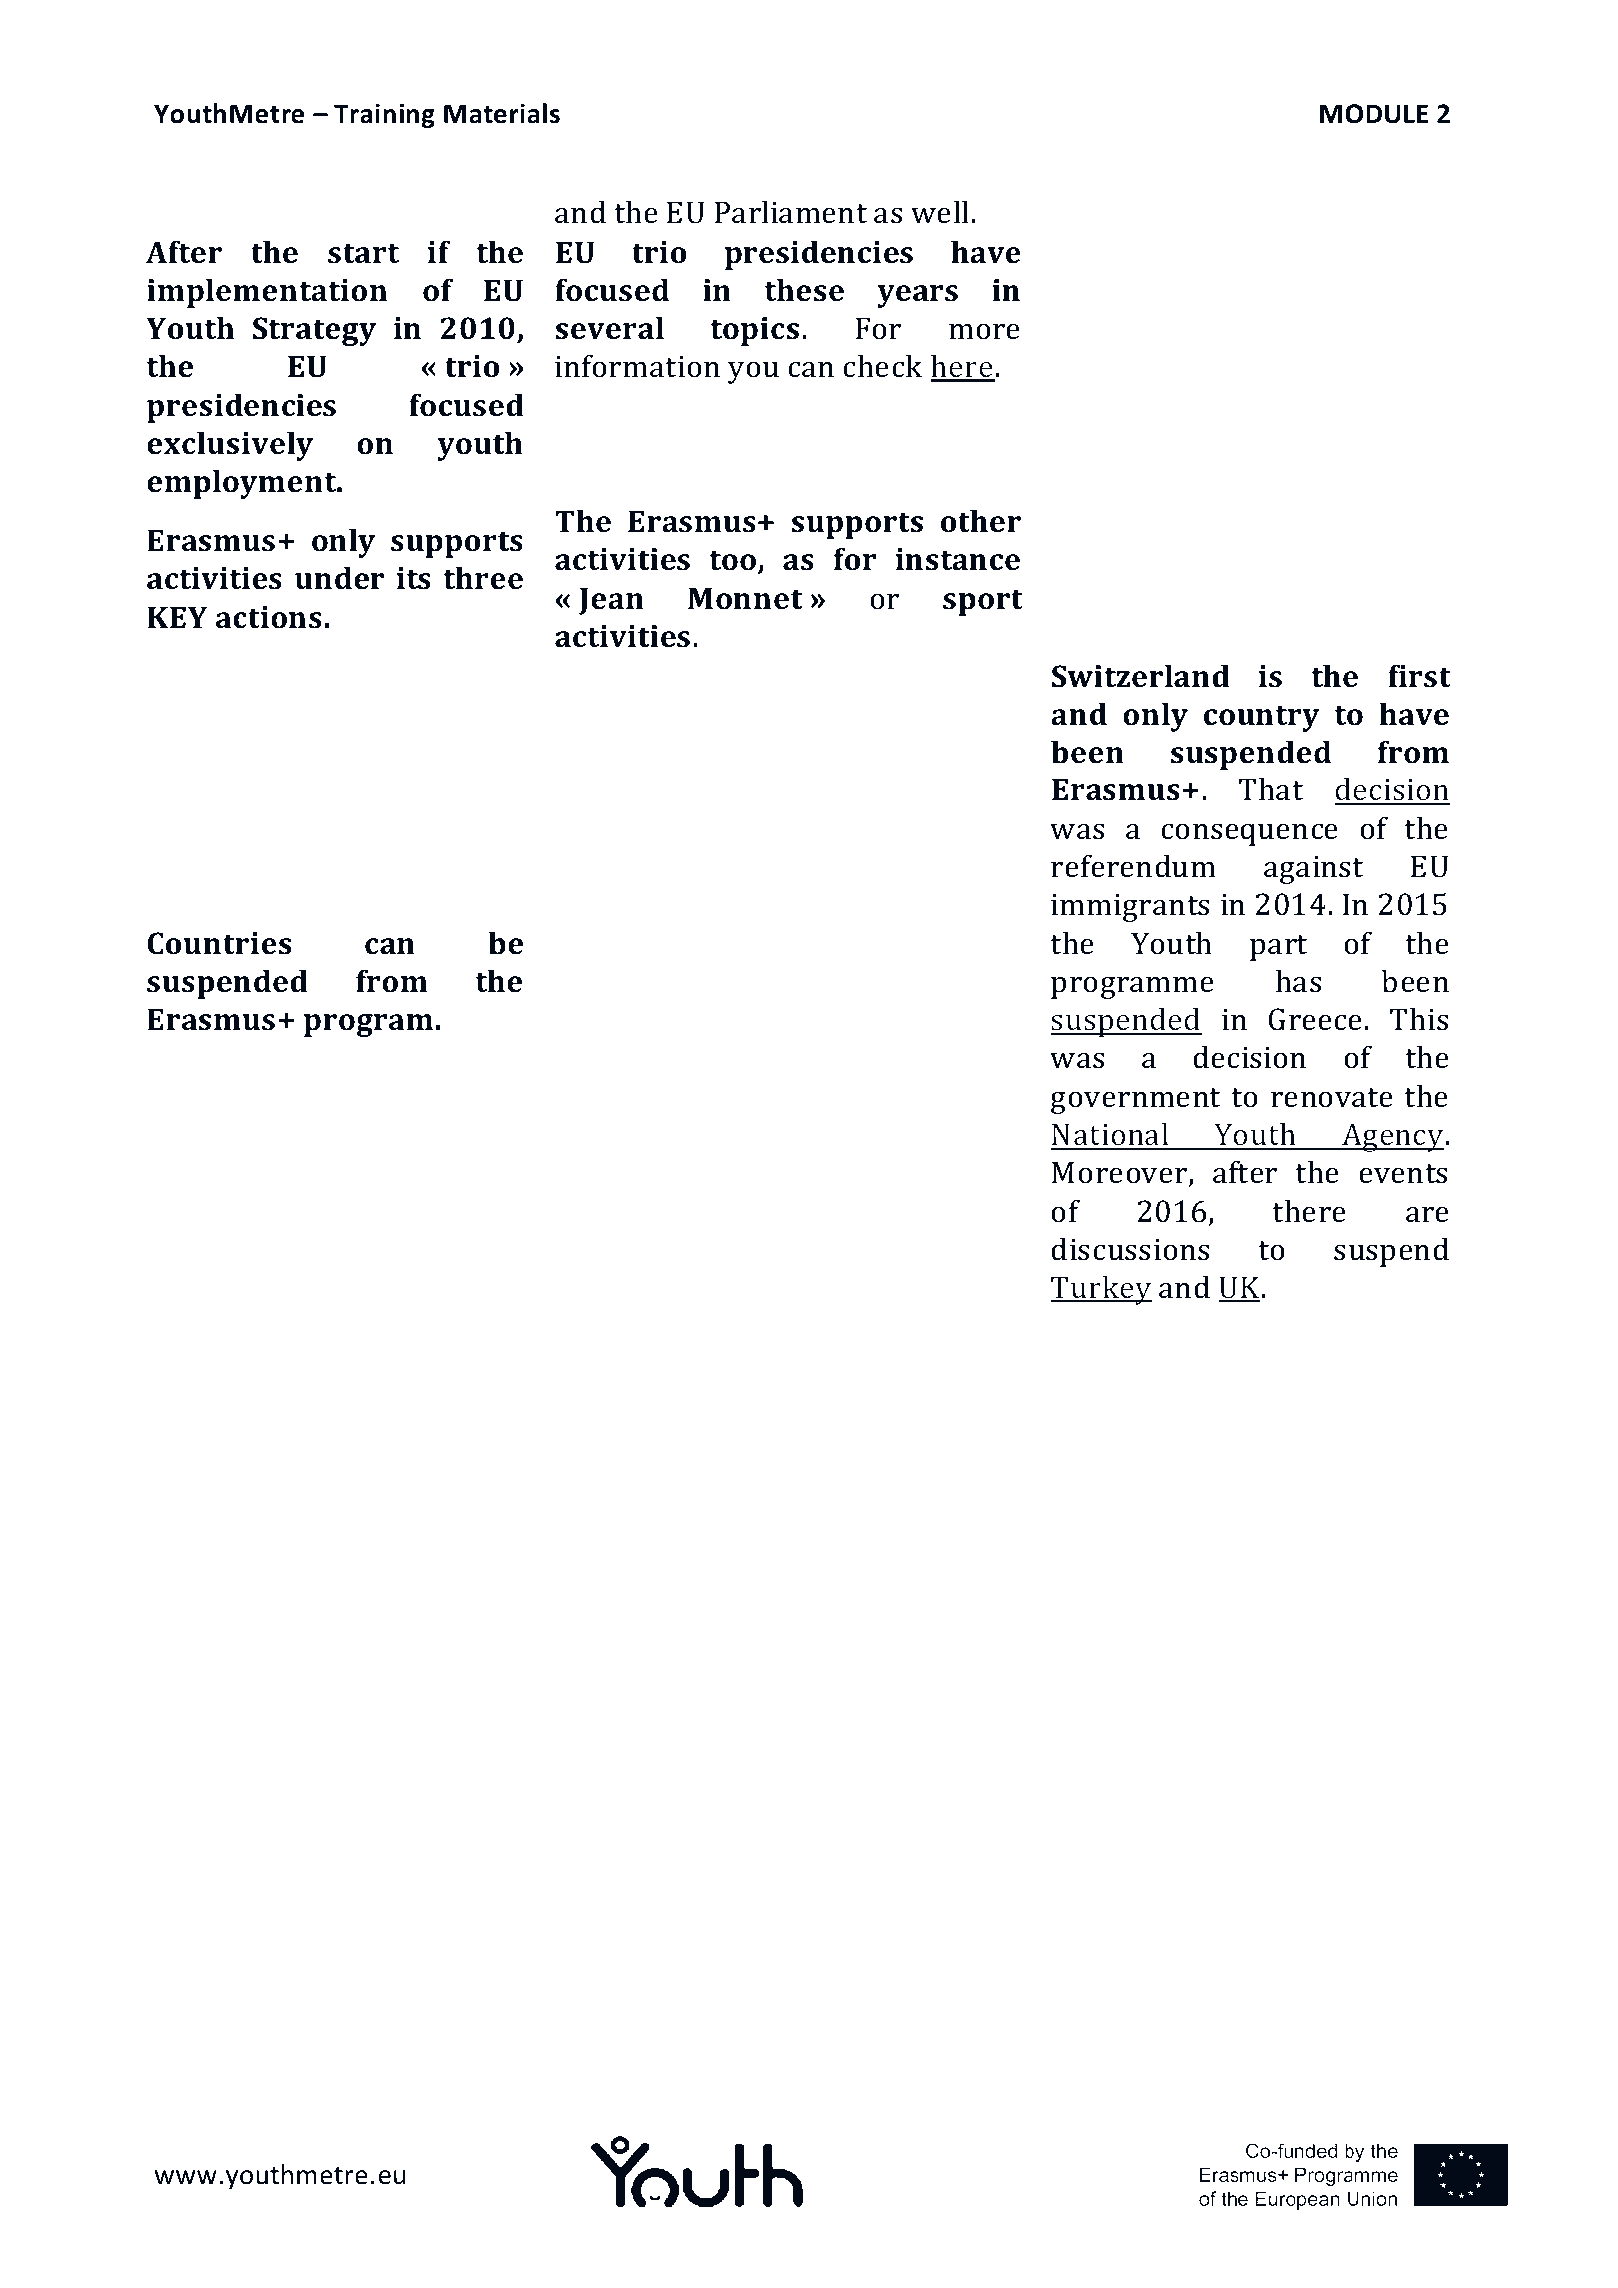 The width and height of the page is (1618, 2288). What do you see at coordinates (1101, 1291) in the page?
I see `Turkey` at bounding box center [1101, 1291].
